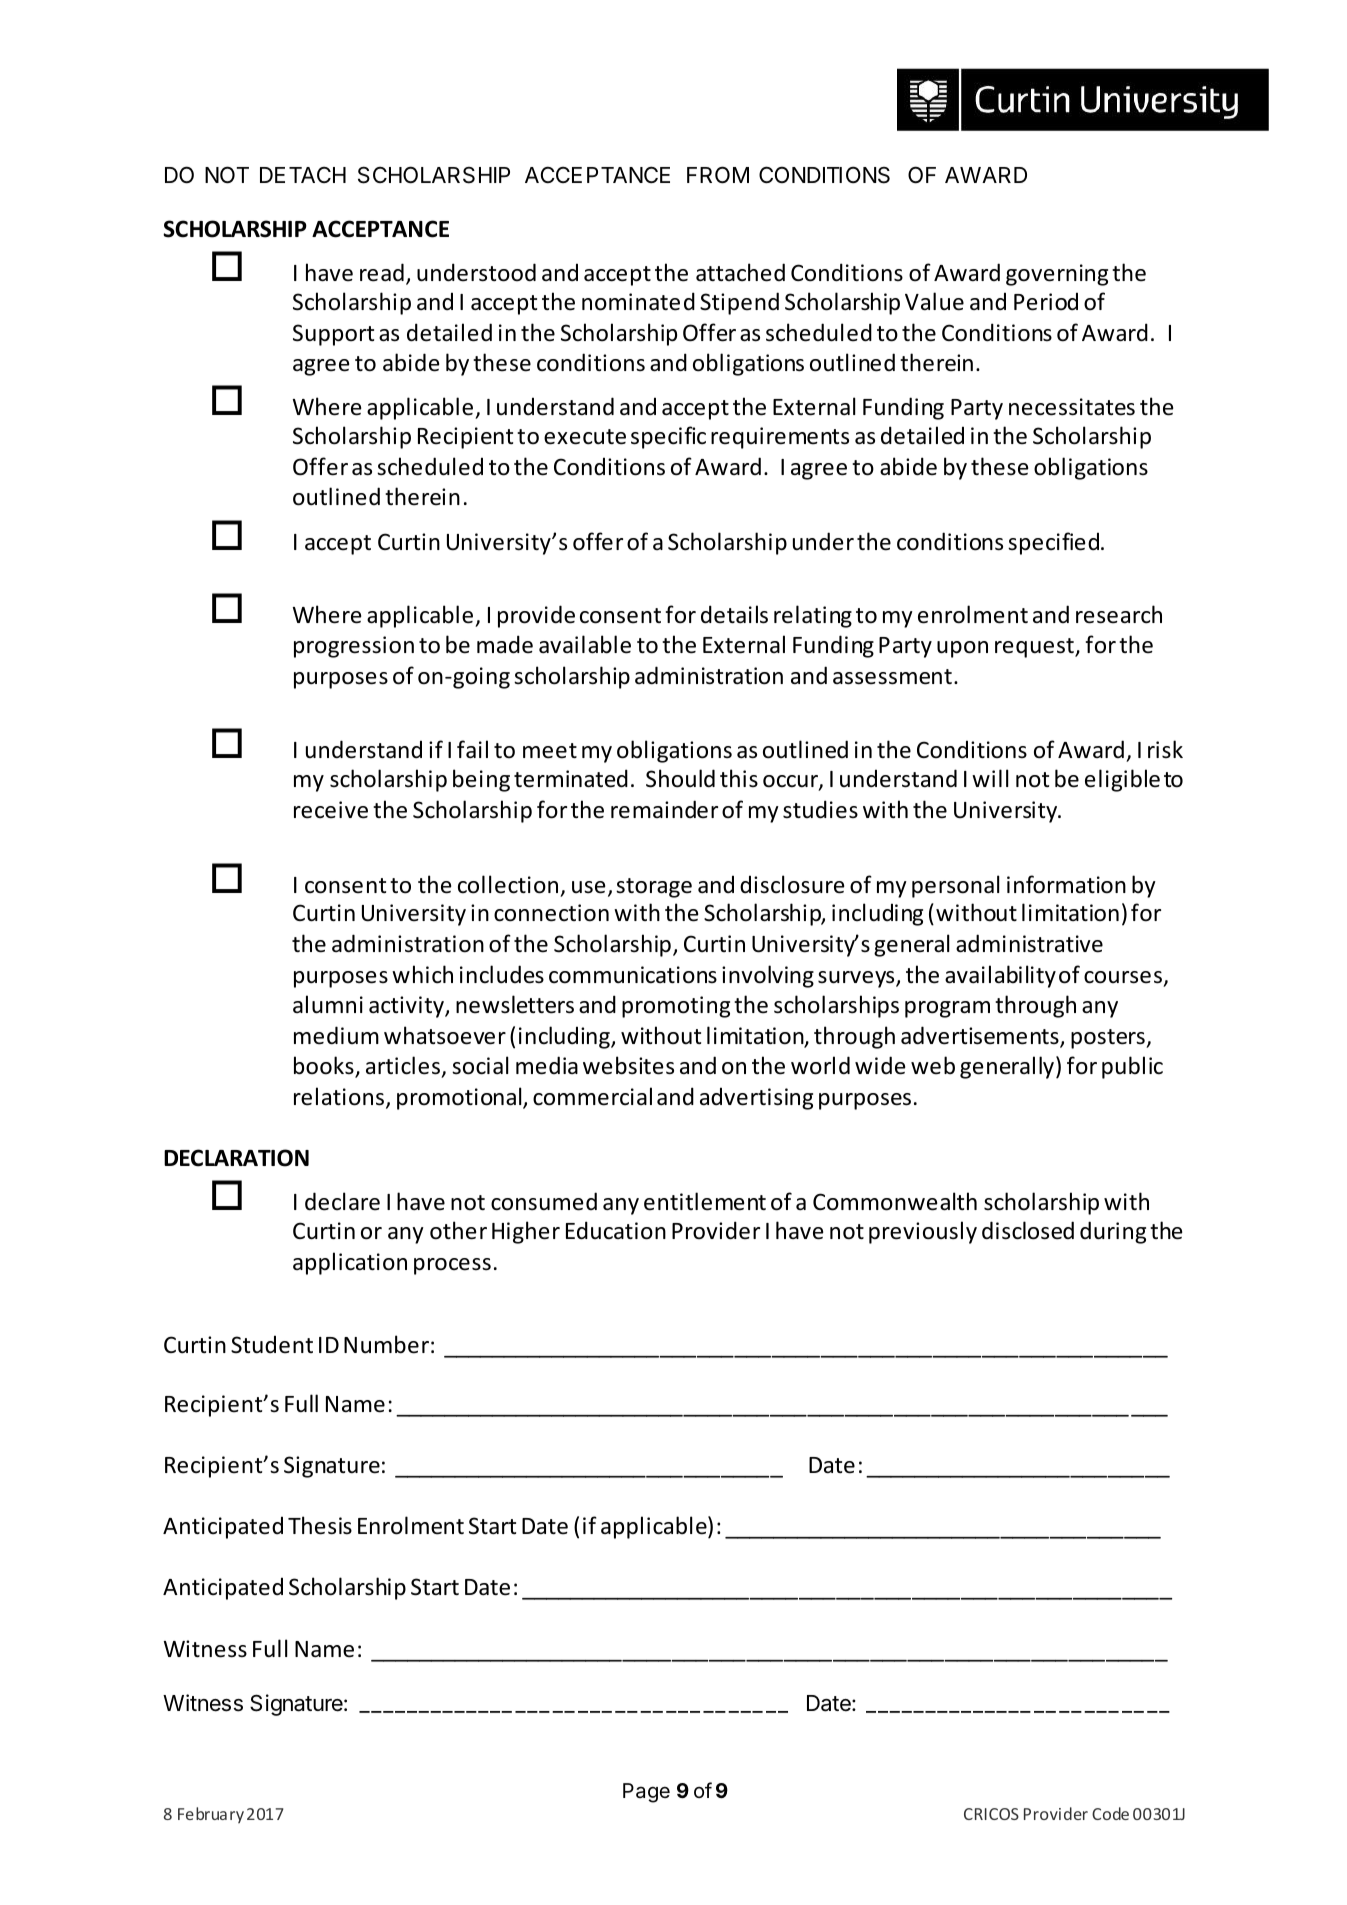 The image size is (1347, 1905). What do you see at coordinates (1000, 976) in the image?
I see `availability` at bounding box center [1000, 976].
